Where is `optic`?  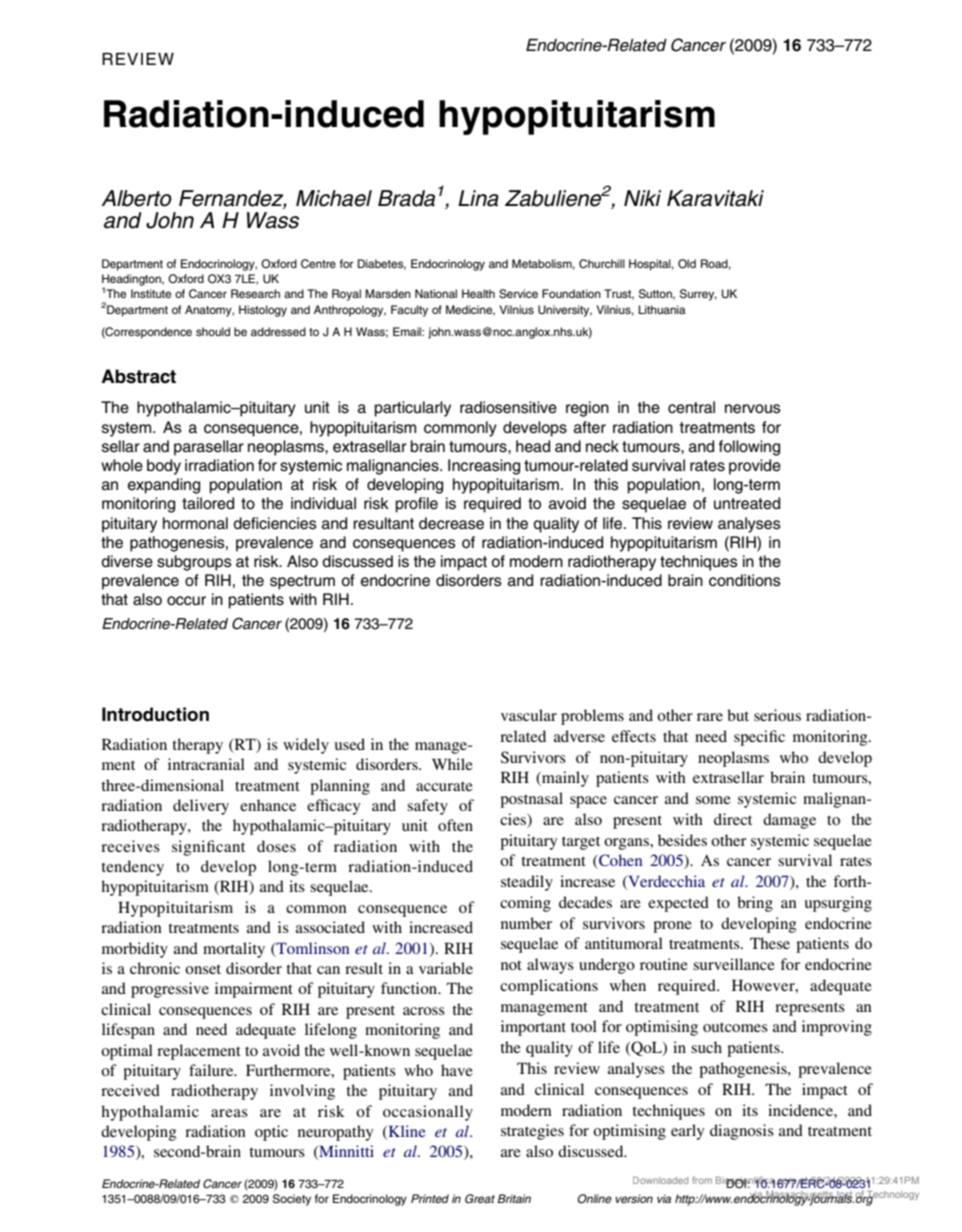
optic is located at coordinates (271, 1133).
